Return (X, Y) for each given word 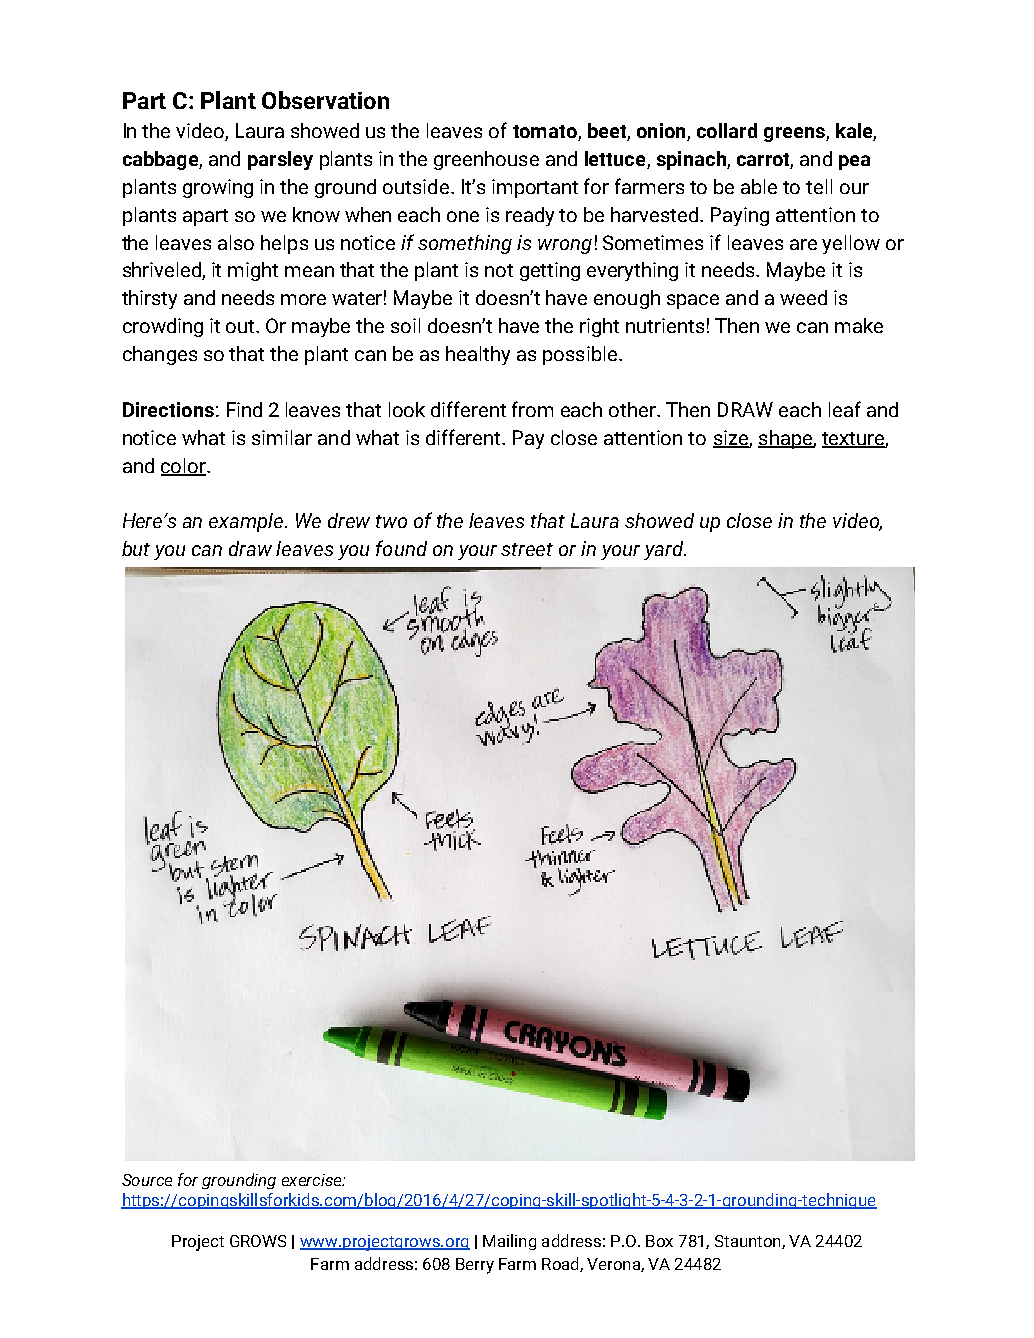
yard (665, 550)
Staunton (749, 1242)
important (535, 188)
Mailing (509, 1242)
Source (147, 1180)
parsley (280, 160)
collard (727, 130)
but (136, 548)
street (527, 549)
